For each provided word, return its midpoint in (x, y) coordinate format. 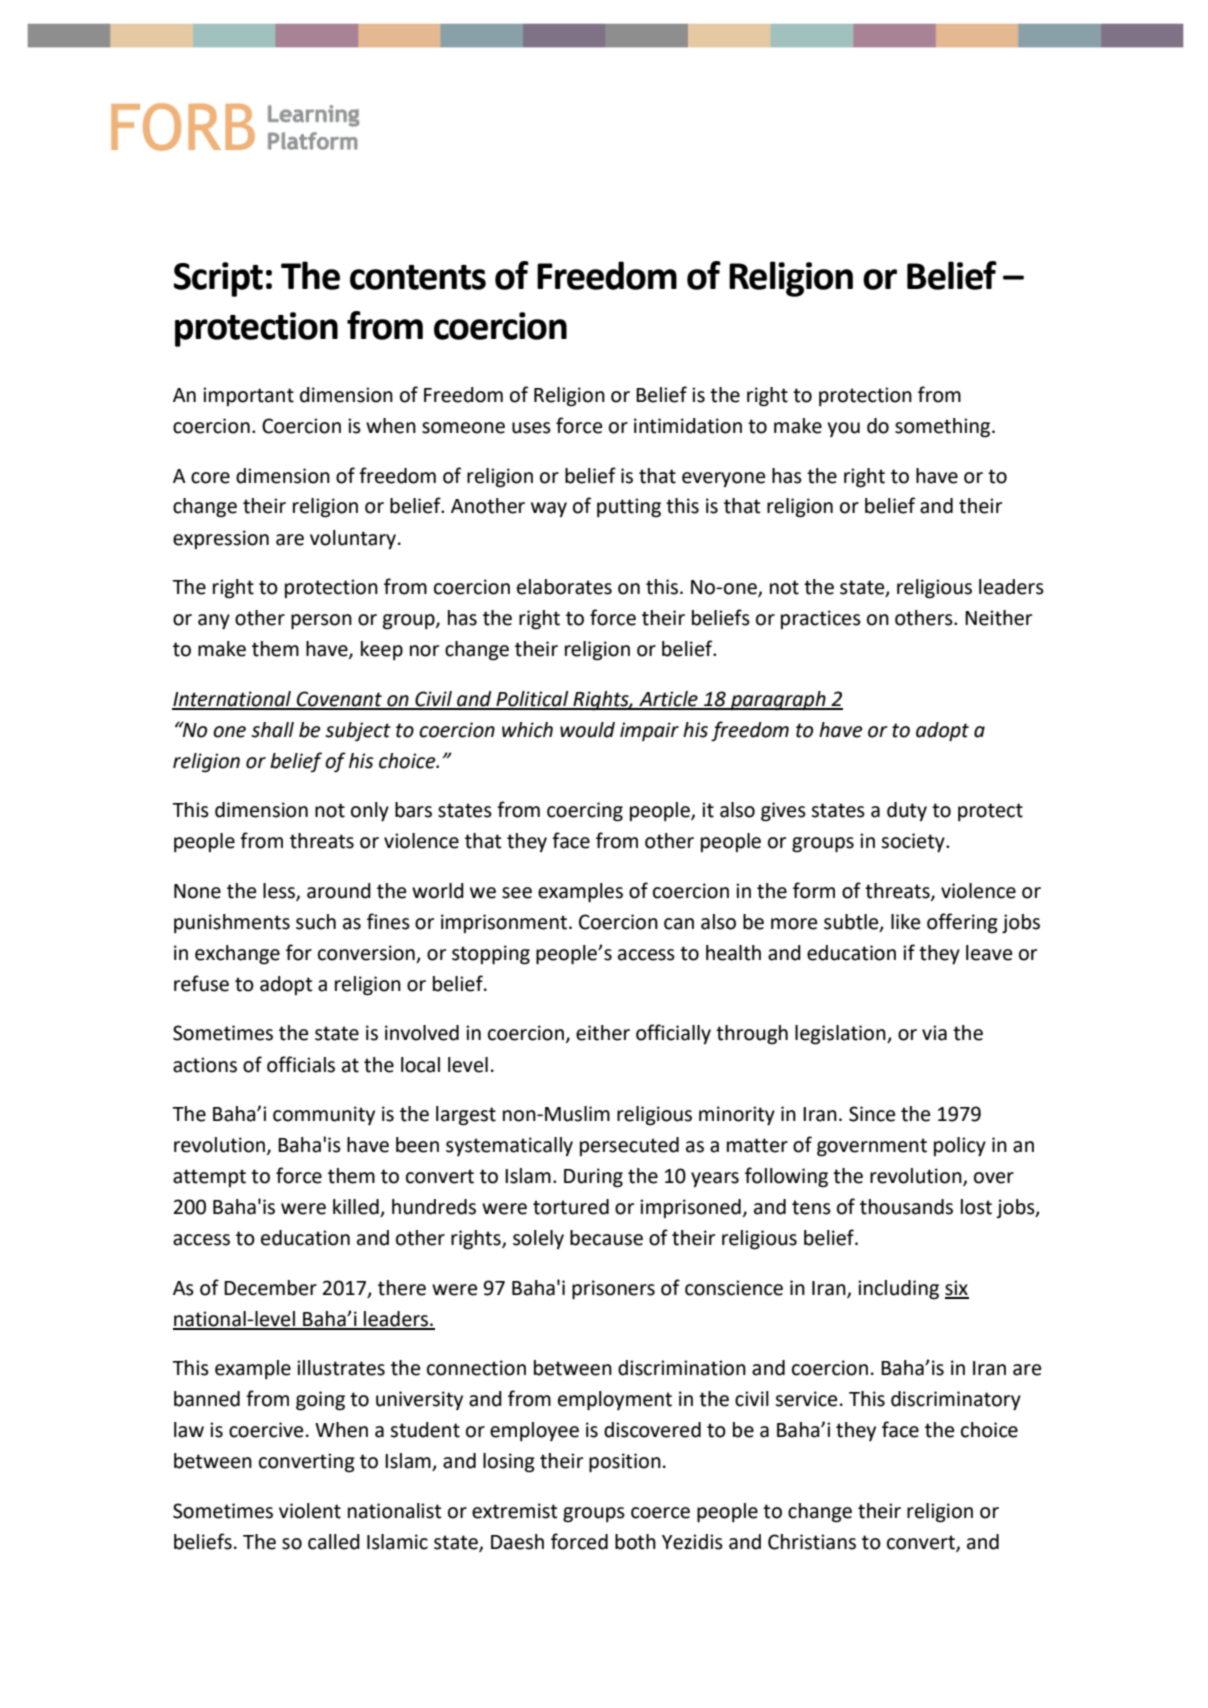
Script (218, 279)
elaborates (564, 587)
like (905, 922)
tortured (571, 1207)
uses (531, 428)
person (321, 622)
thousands (906, 1207)
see (517, 893)
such (316, 922)
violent (310, 1511)
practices (821, 619)
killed (357, 1208)
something (944, 428)
